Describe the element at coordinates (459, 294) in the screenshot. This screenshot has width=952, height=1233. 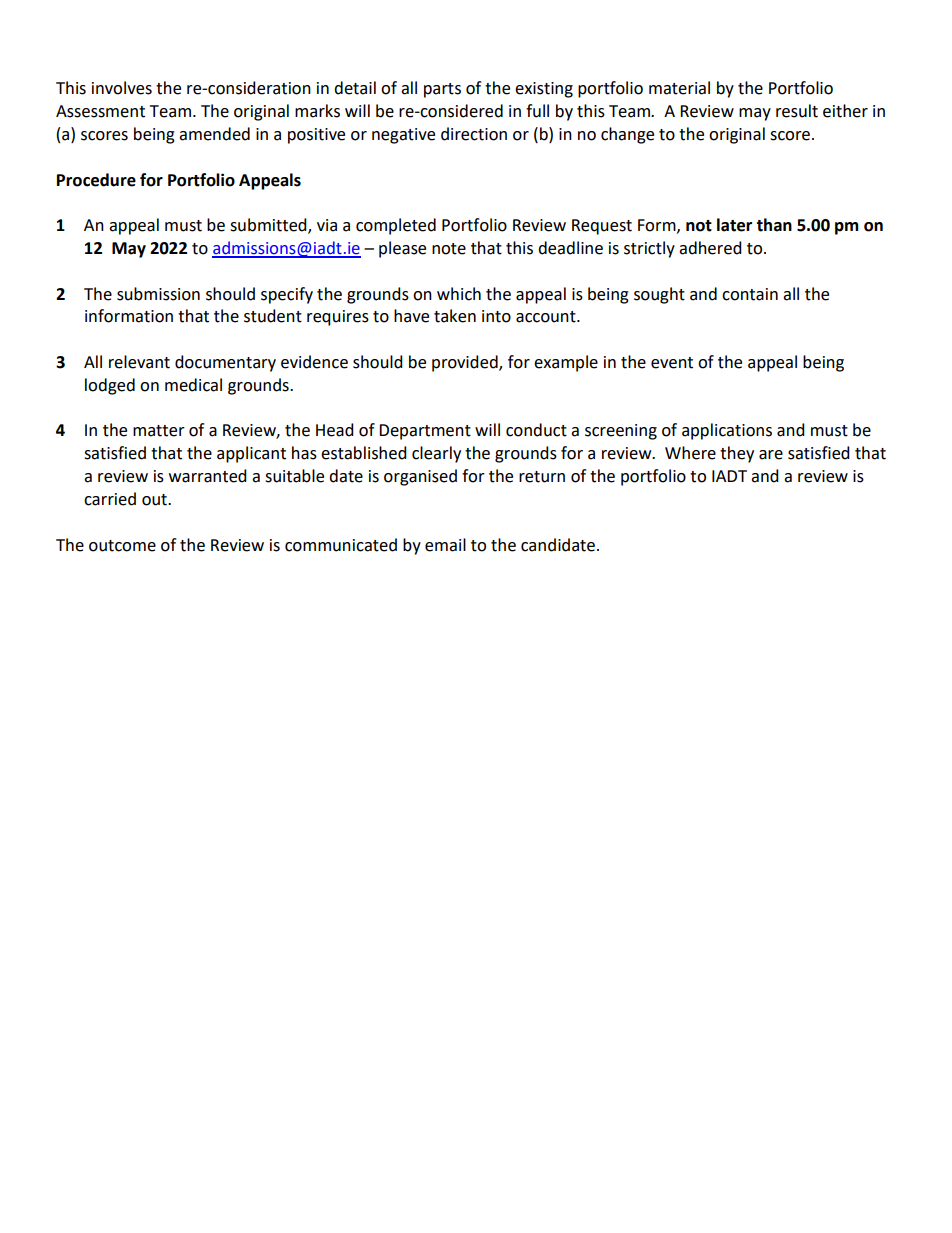
I see `which` at that location.
